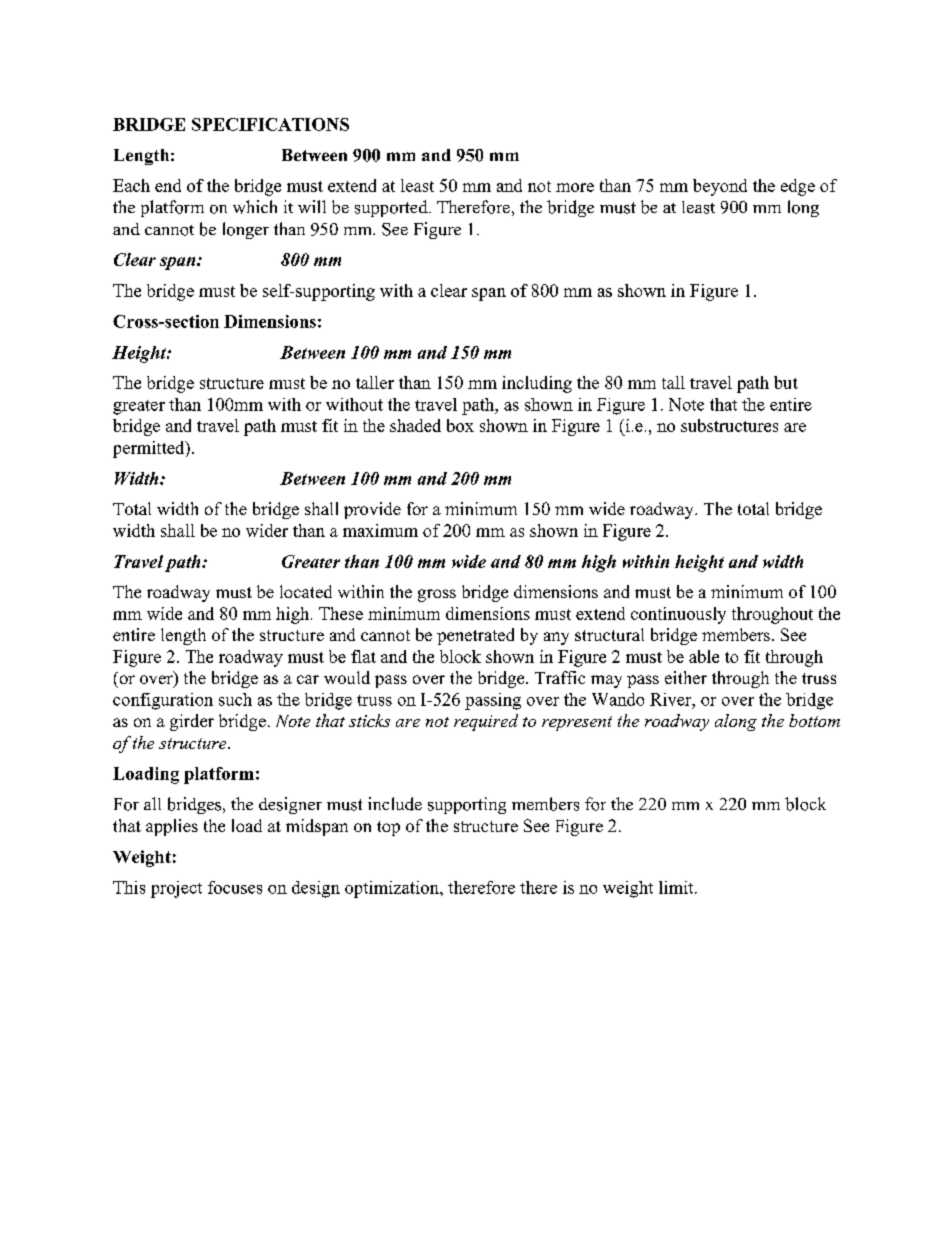  Describe the element at coordinates (720, 187) in the screenshot. I see `beyond` at that location.
